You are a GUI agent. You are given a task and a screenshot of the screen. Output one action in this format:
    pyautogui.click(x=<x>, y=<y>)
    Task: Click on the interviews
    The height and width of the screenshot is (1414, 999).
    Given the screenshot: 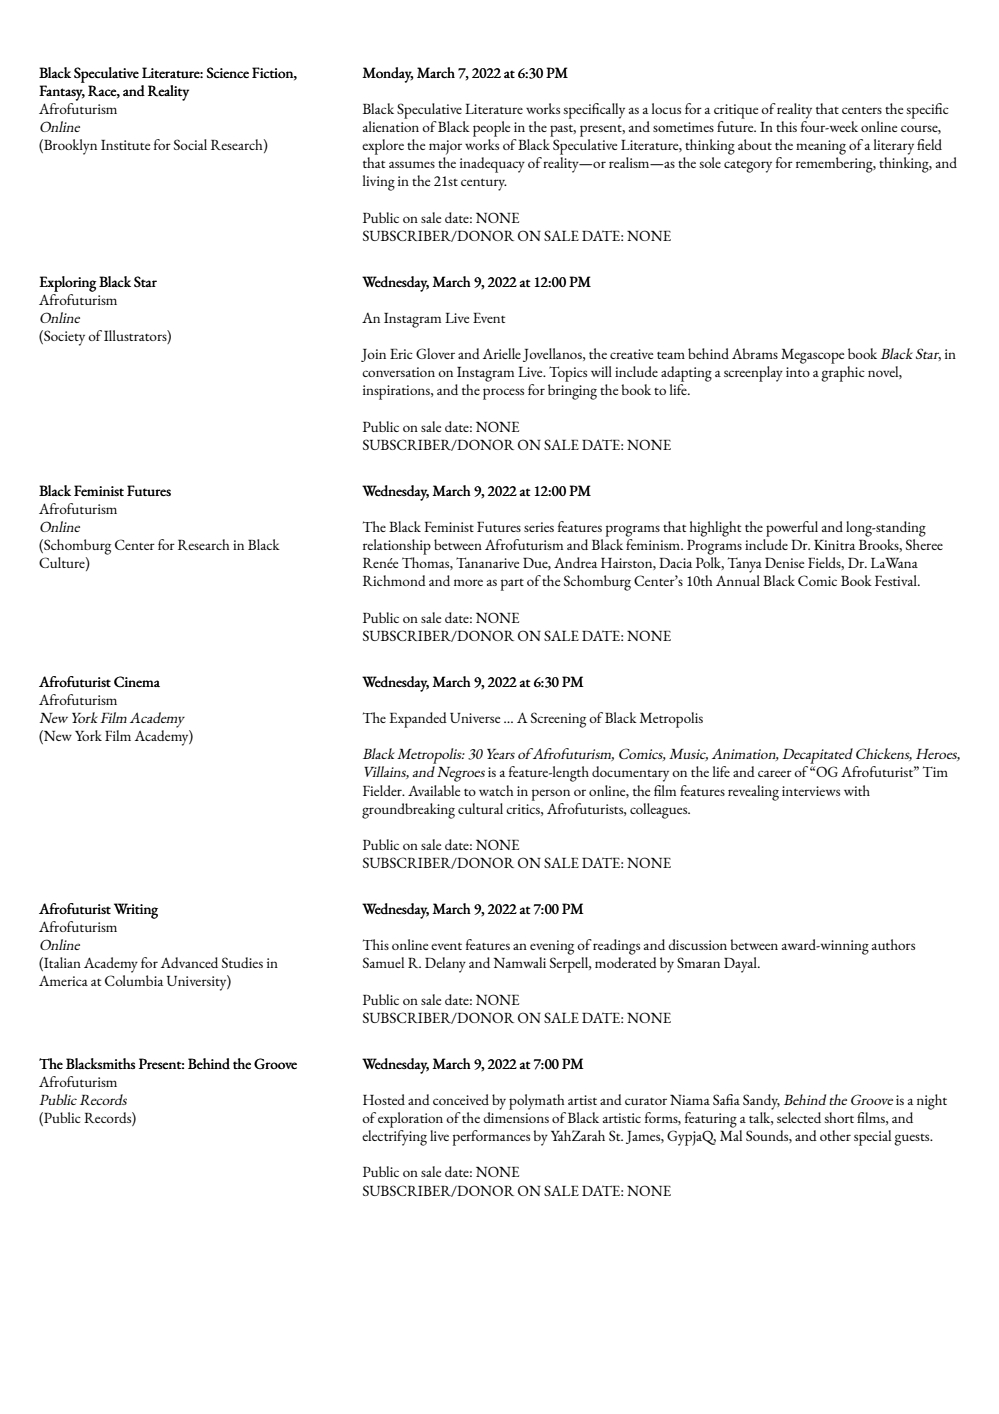 What is the action you would take?
    pyautogui.click(x=811, y=791)
